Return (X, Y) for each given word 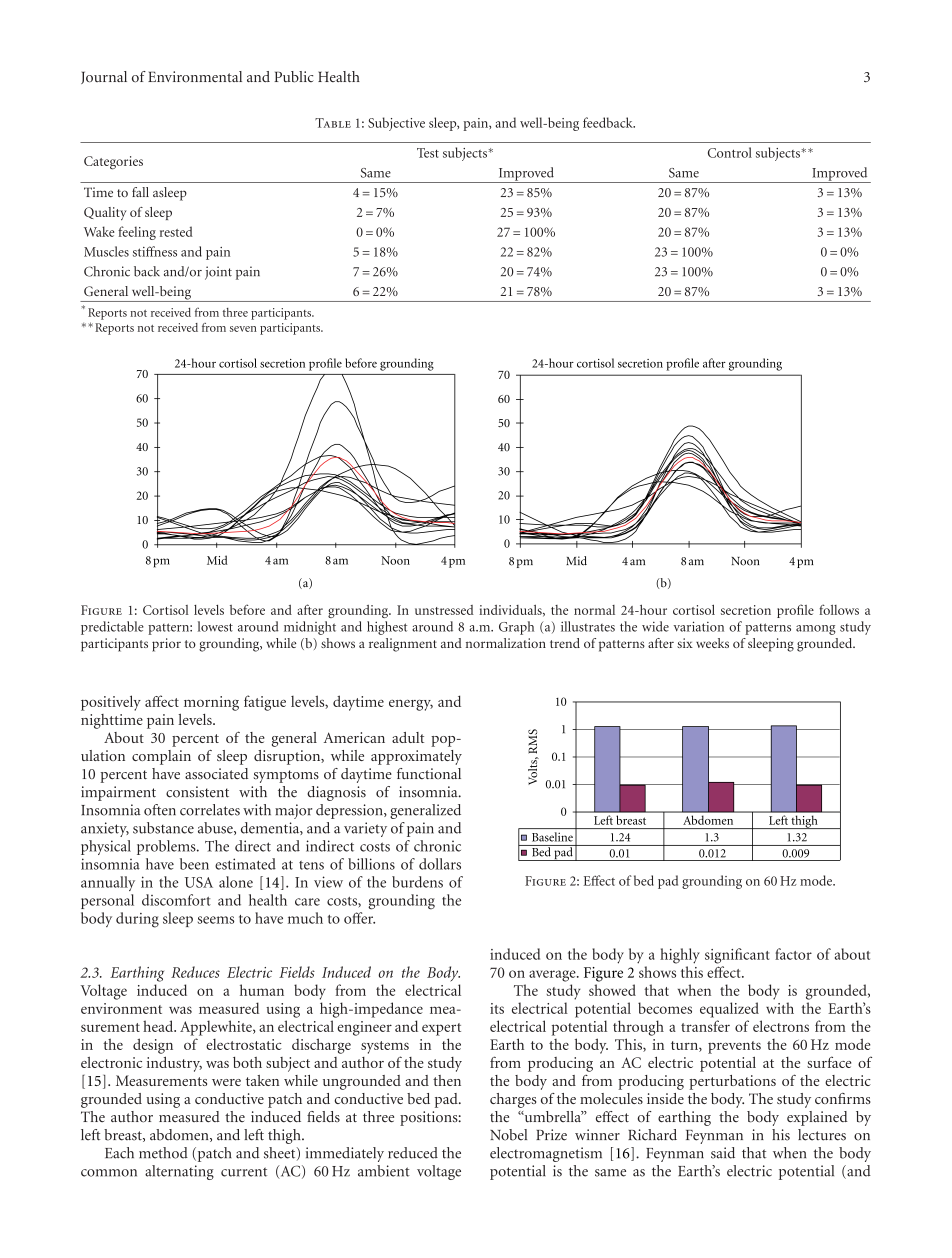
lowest (215, 626)
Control (730, 152)
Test (428, 153)
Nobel (508, 1135)
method (163, 1153)
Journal (104, 77)
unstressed (444, 610)
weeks (712, 643)
